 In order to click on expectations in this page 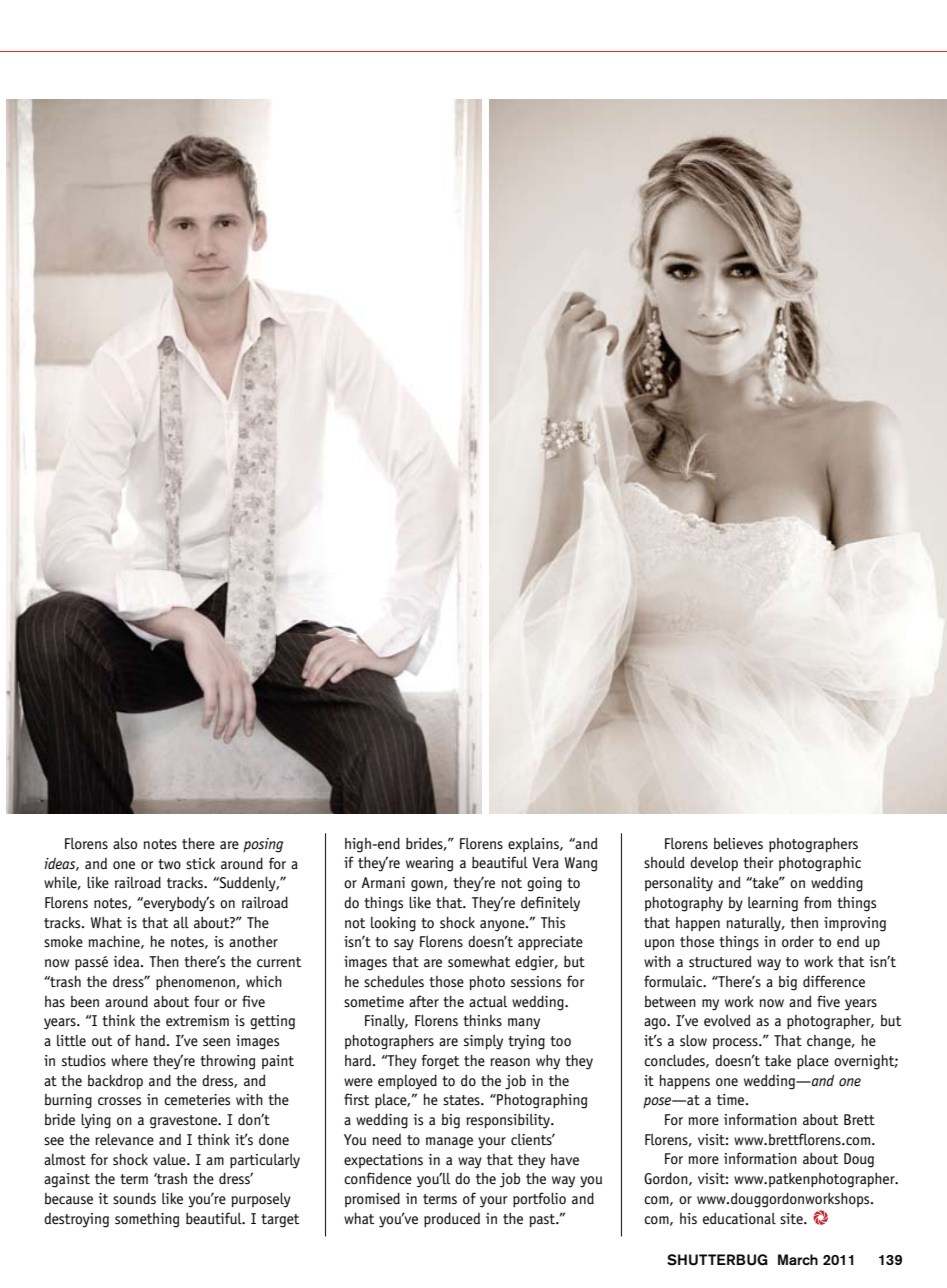, I will do `click(383, 1161)`.
